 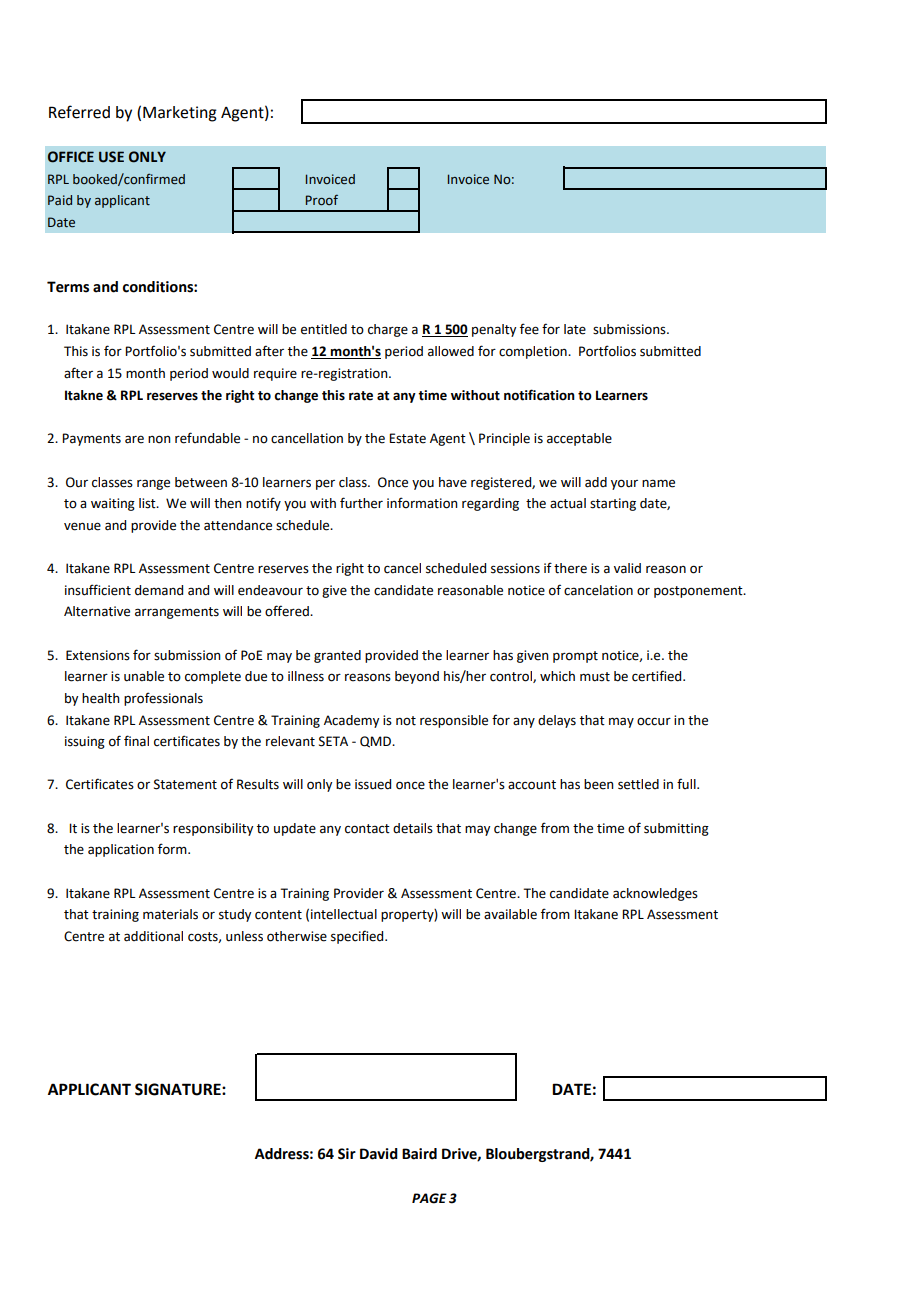 What do you see at coordinates (111, 157) in the screenshot?
I see `USE` at bounding box center [111, 157].
